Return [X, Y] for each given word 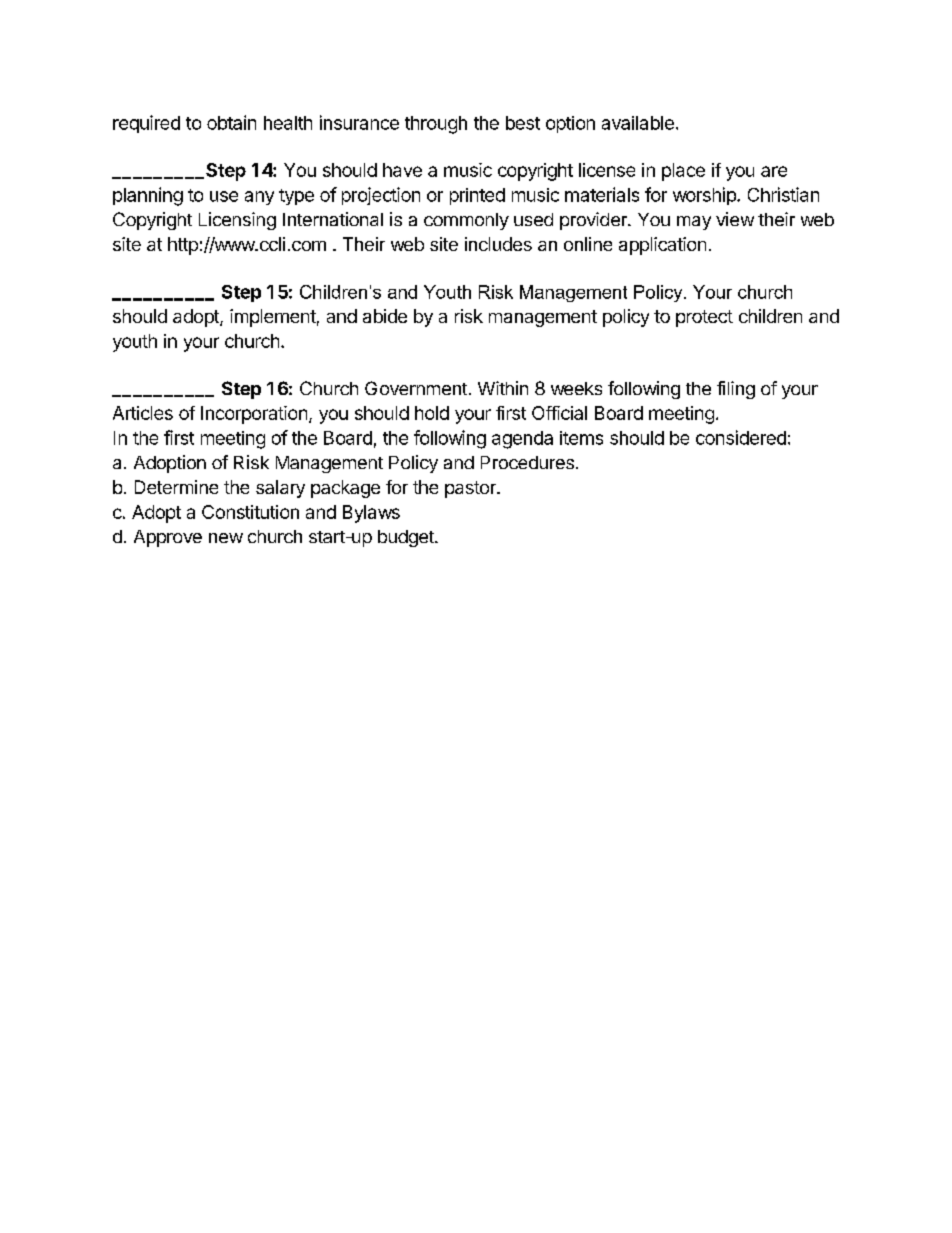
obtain [231, 122]
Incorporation [254, 415]
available [638, 123]
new [226, 538]
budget [407, 538]
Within [503, 388]
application [662, 246]
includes [498, 244]
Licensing [237, 221]
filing [736, 390]
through [436, 125]
